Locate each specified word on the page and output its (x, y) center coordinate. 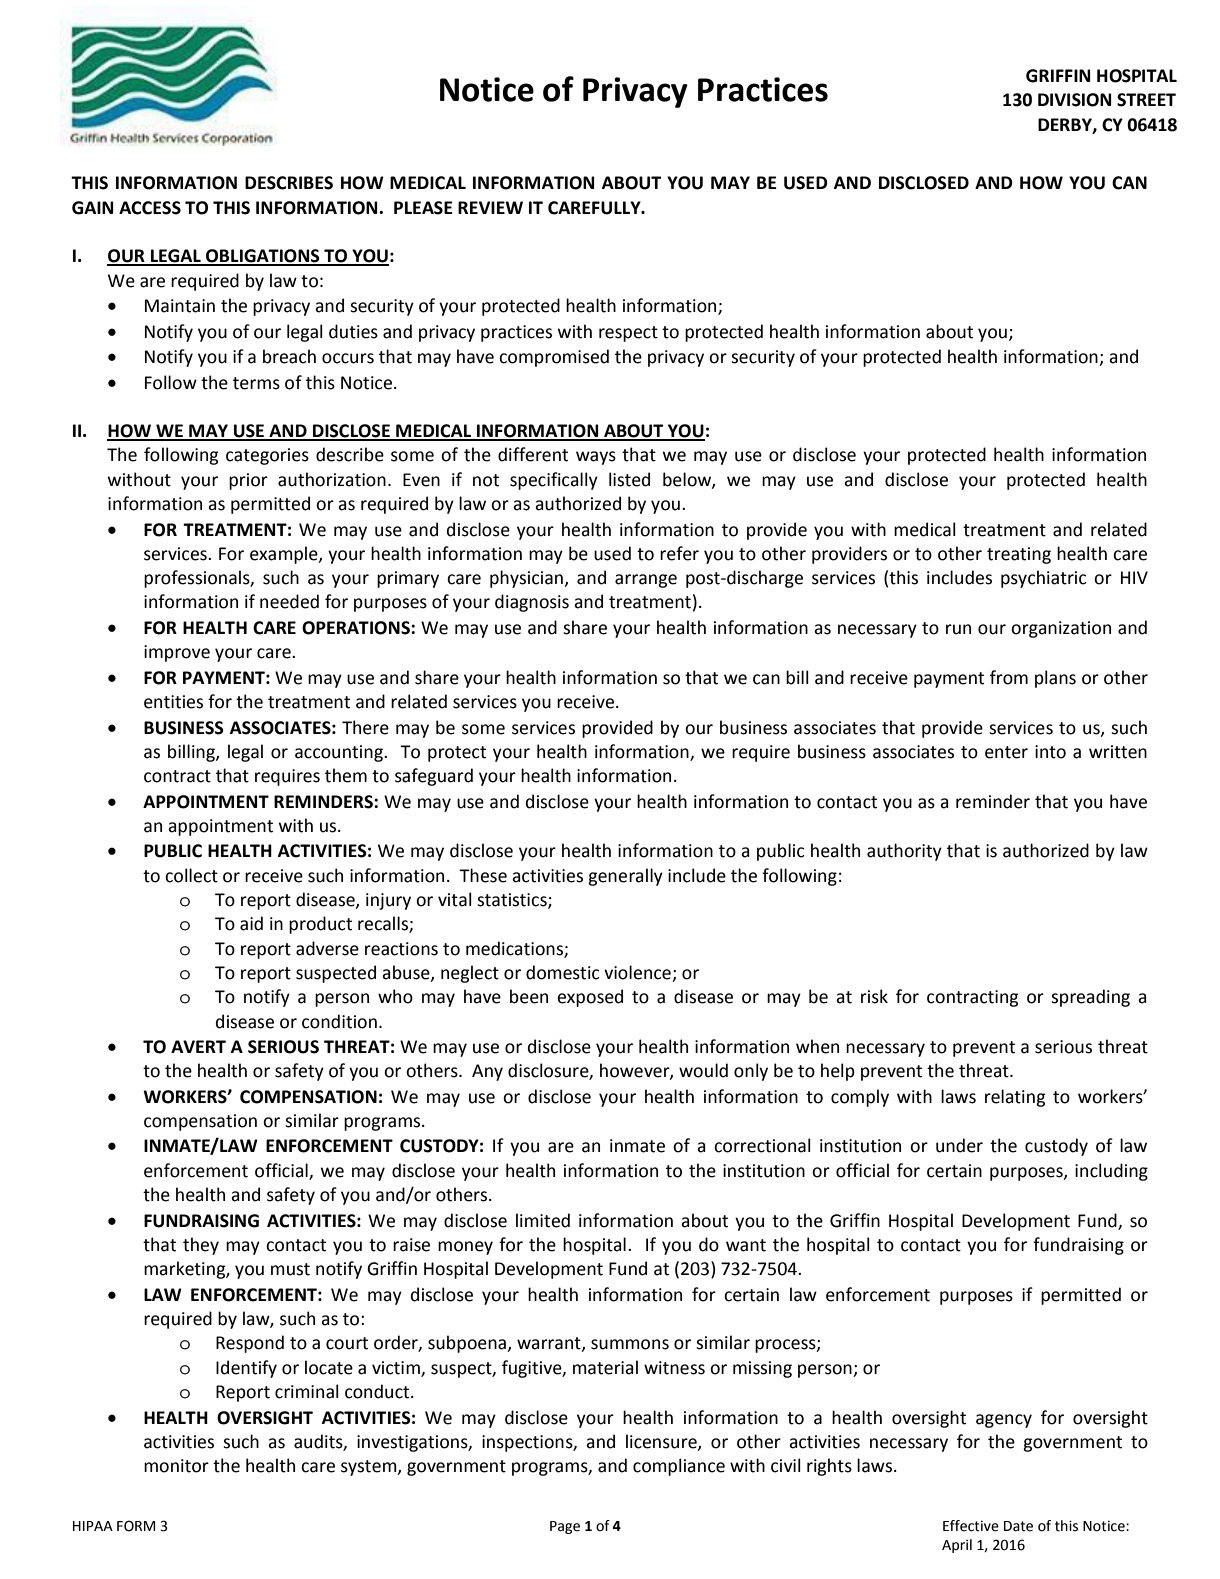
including (1111, 1172)
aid (251, 923)
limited (543, 1220)
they (201, 1246)
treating (1019, 555)
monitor (176, 1466)
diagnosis (532, 603)
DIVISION (1074, 100)
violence (637, 972)
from (1009, 677)
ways (596, 458)
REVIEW (490, 207)
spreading (1090, 998)
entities (173, 702)
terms (256, 383)
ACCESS (150, 208)
